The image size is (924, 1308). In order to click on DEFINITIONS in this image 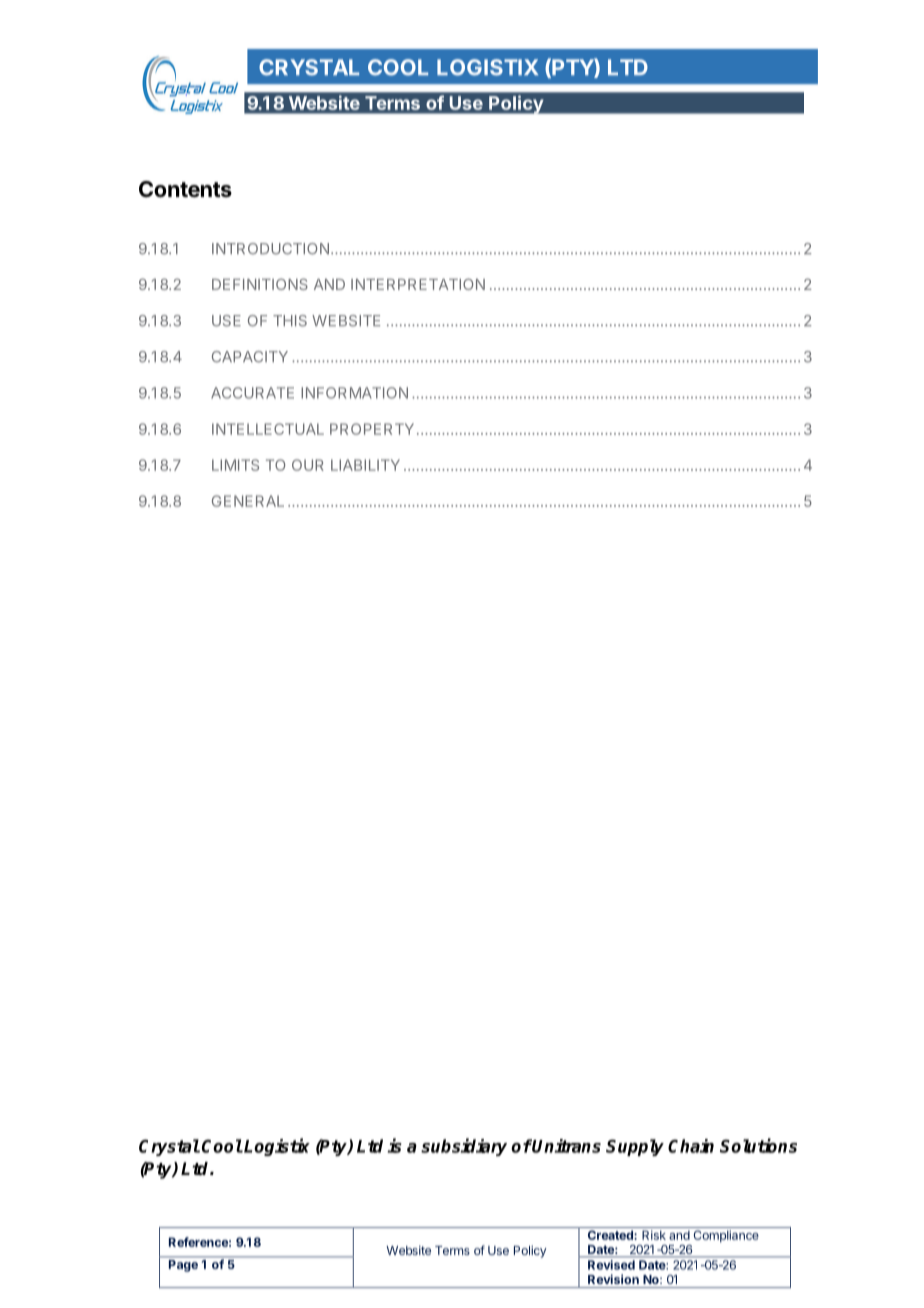, I will do `click(260, 284)`.
